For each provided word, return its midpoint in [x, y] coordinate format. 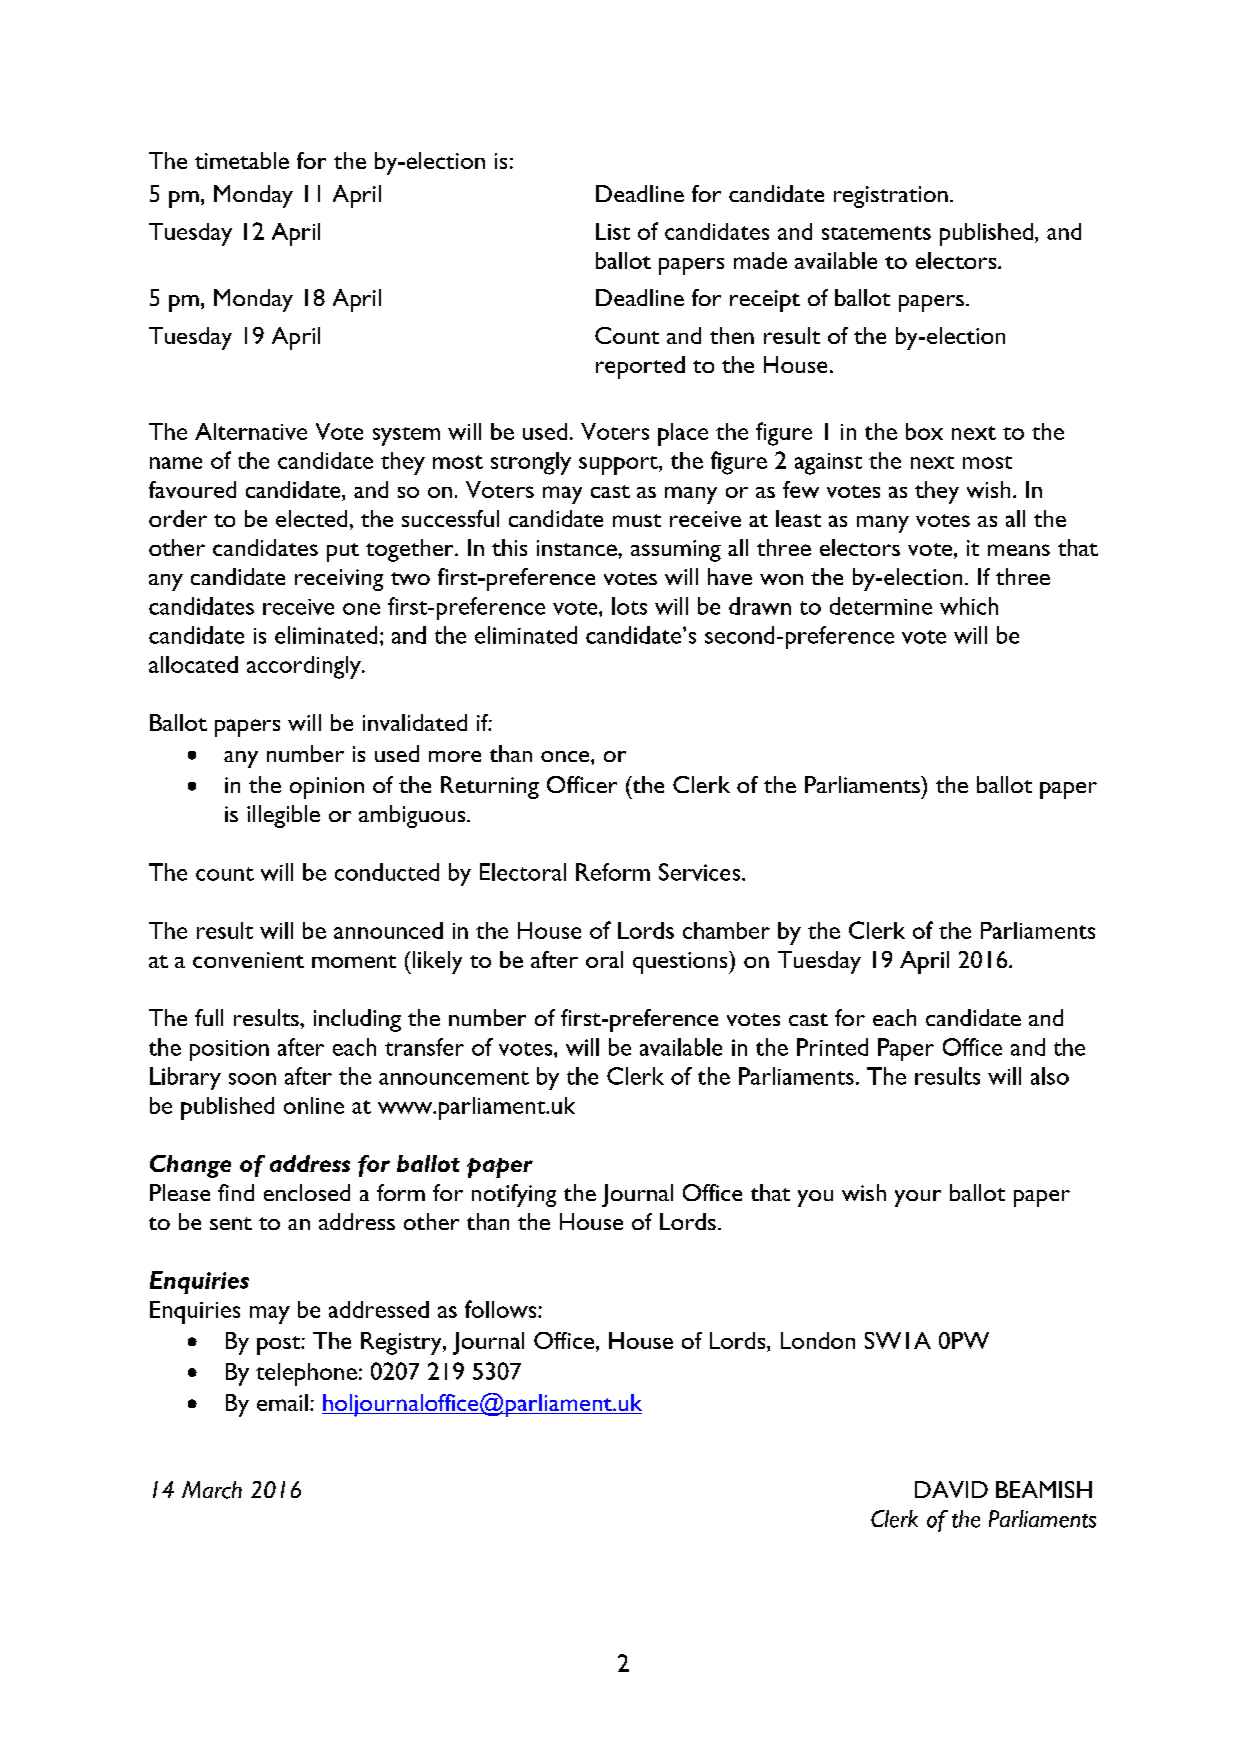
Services [701, 872]
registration [891, 197]
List [613, 231]
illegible [283, 816]
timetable [242, 160]
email [282, 1402]
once [566, 756]
